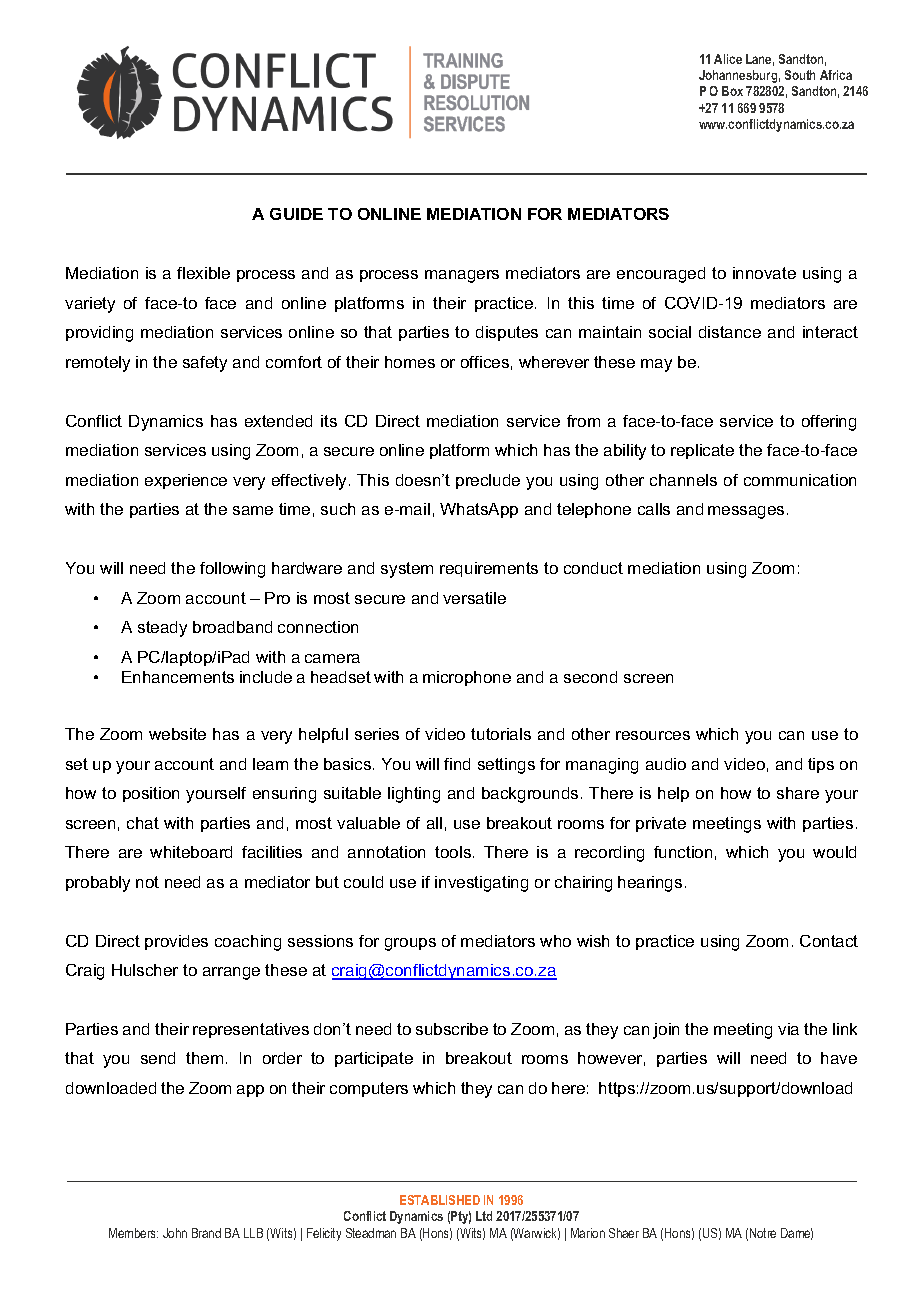  What do you see at coordinates (162, 629) in the screenshot?
I see `steady` at bounding box center [162, 629].
